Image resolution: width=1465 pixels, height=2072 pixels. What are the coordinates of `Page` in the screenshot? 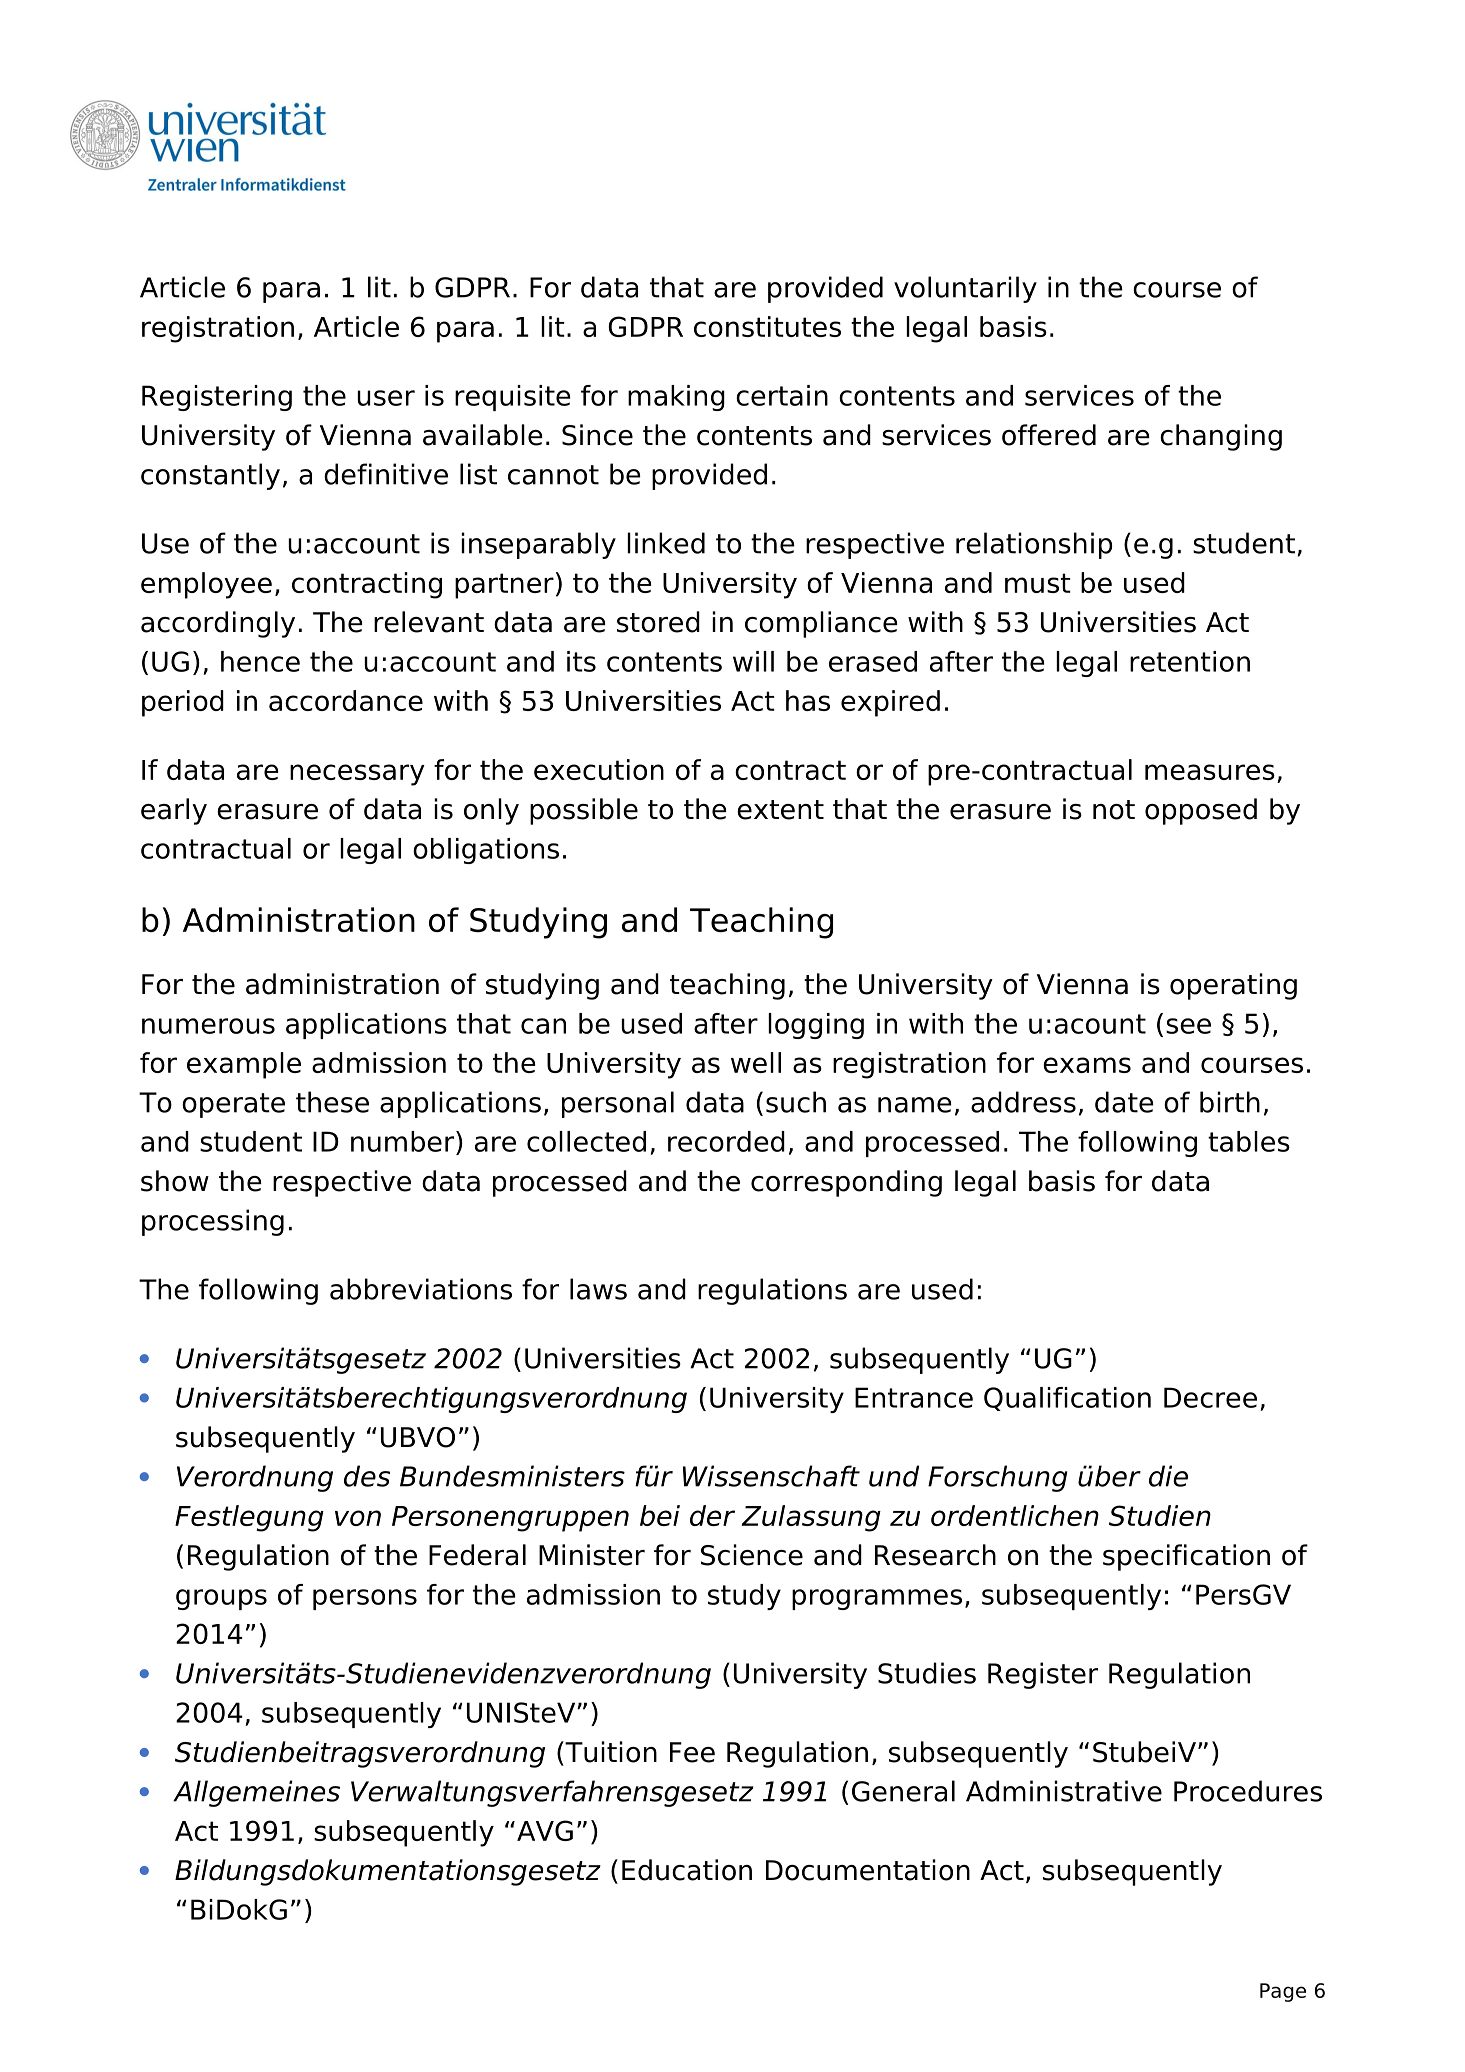 It's located at (1283, 1992).
